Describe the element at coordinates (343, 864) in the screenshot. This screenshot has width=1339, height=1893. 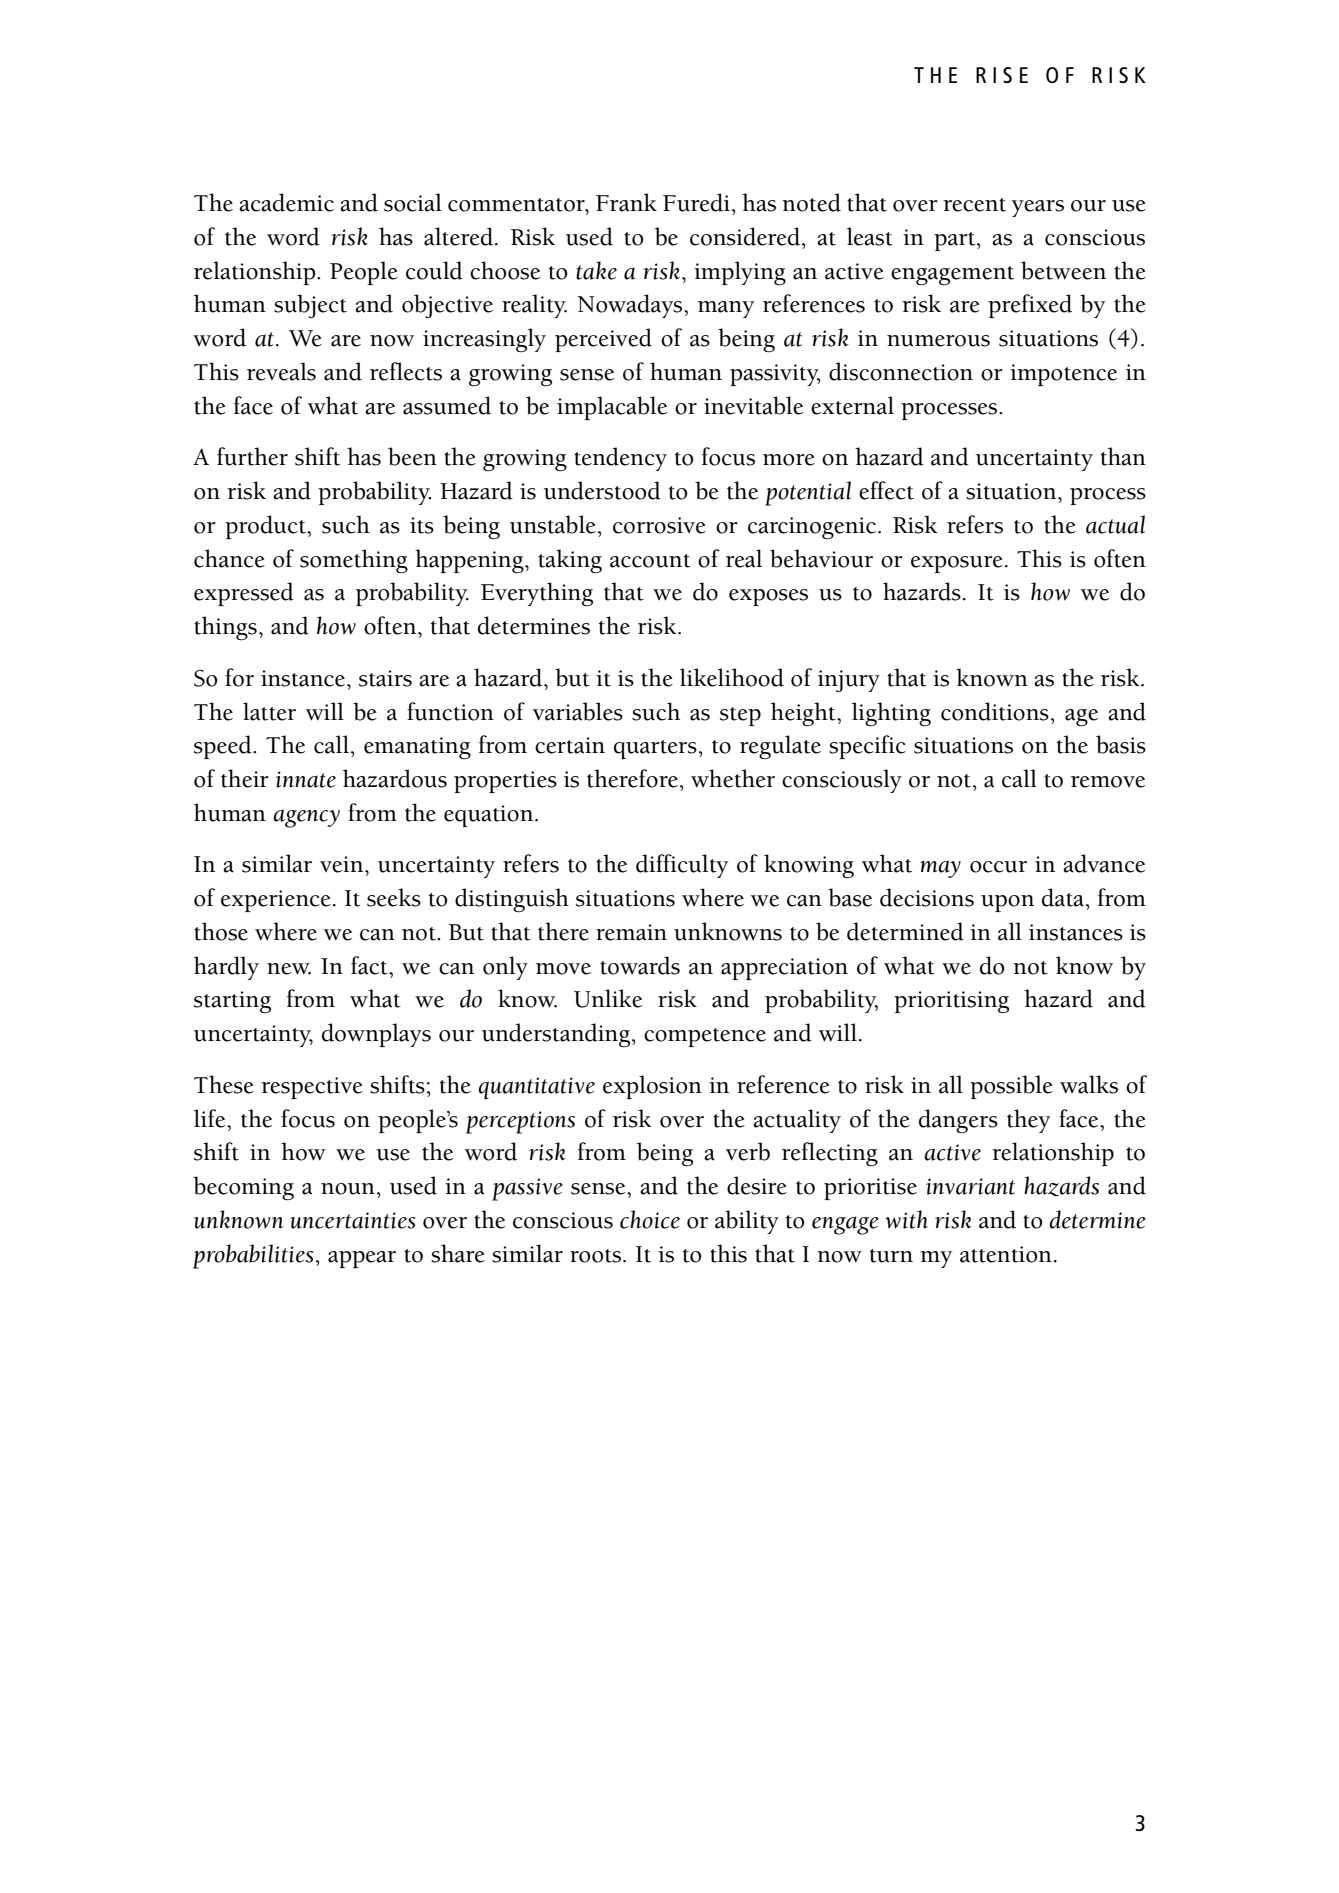
I see `vein` at that location.
